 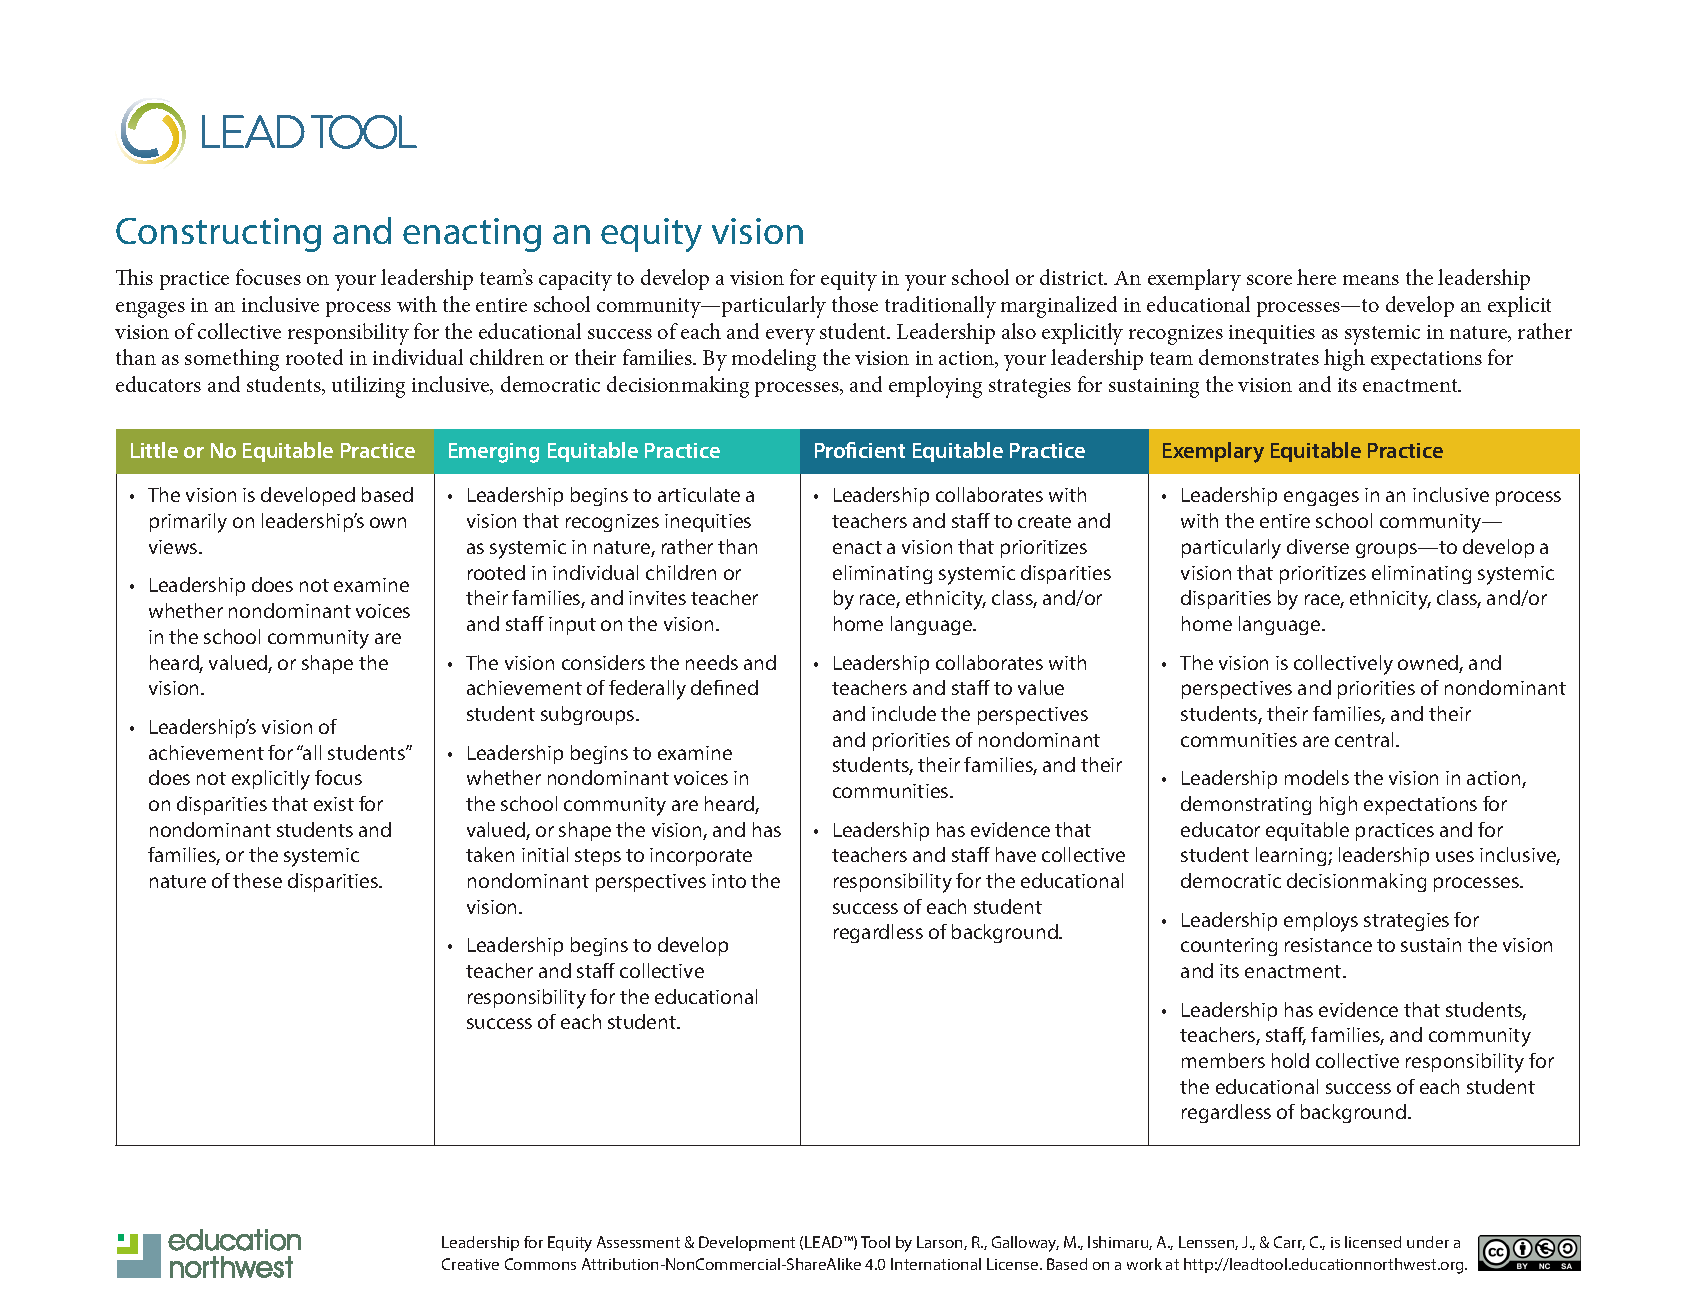 What do you see at coordinates (638, 1242) in the document?
I see `Assessment` at bounding box center [638, 1242].
